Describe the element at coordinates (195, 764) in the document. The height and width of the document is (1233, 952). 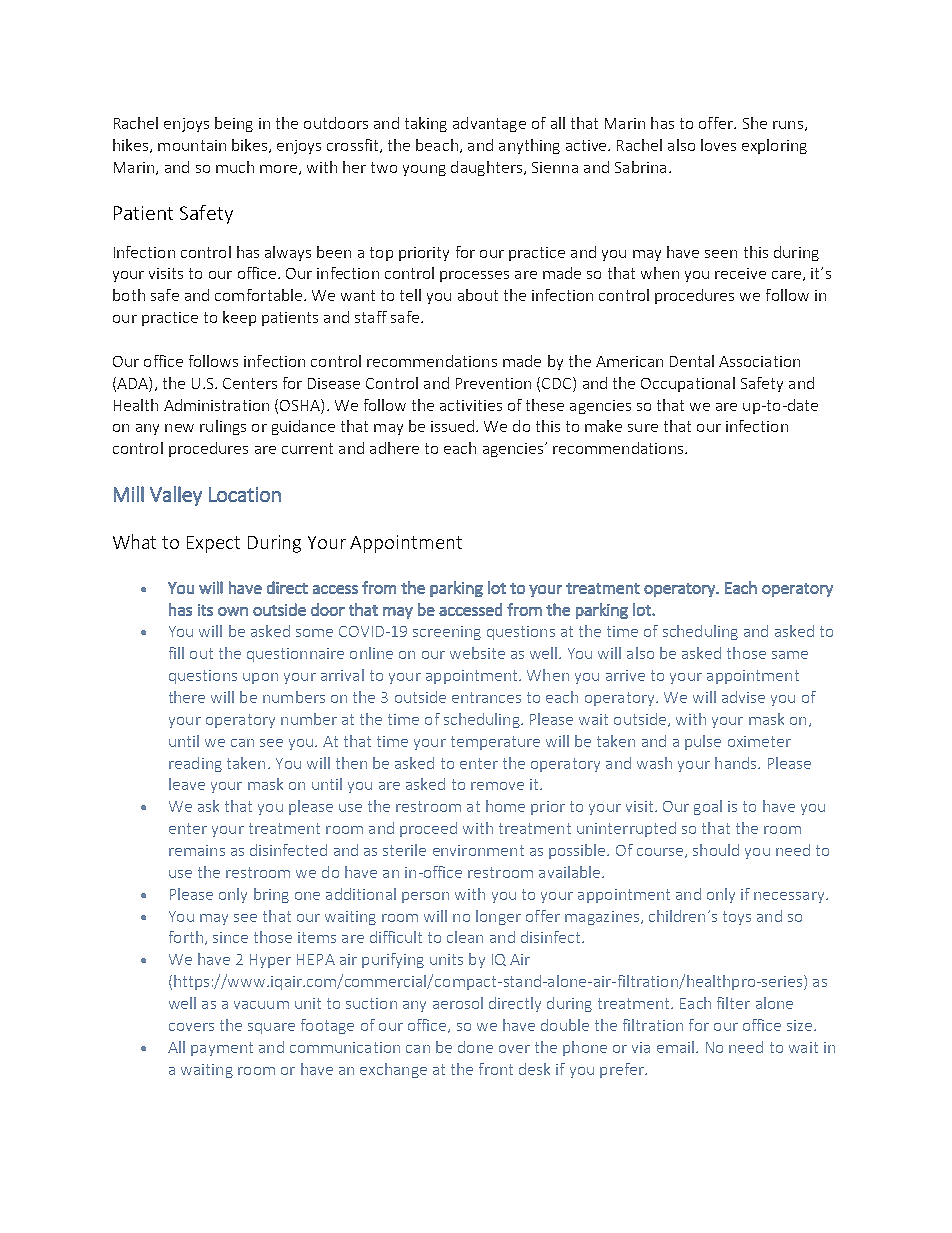
I see `reading` at that location.
